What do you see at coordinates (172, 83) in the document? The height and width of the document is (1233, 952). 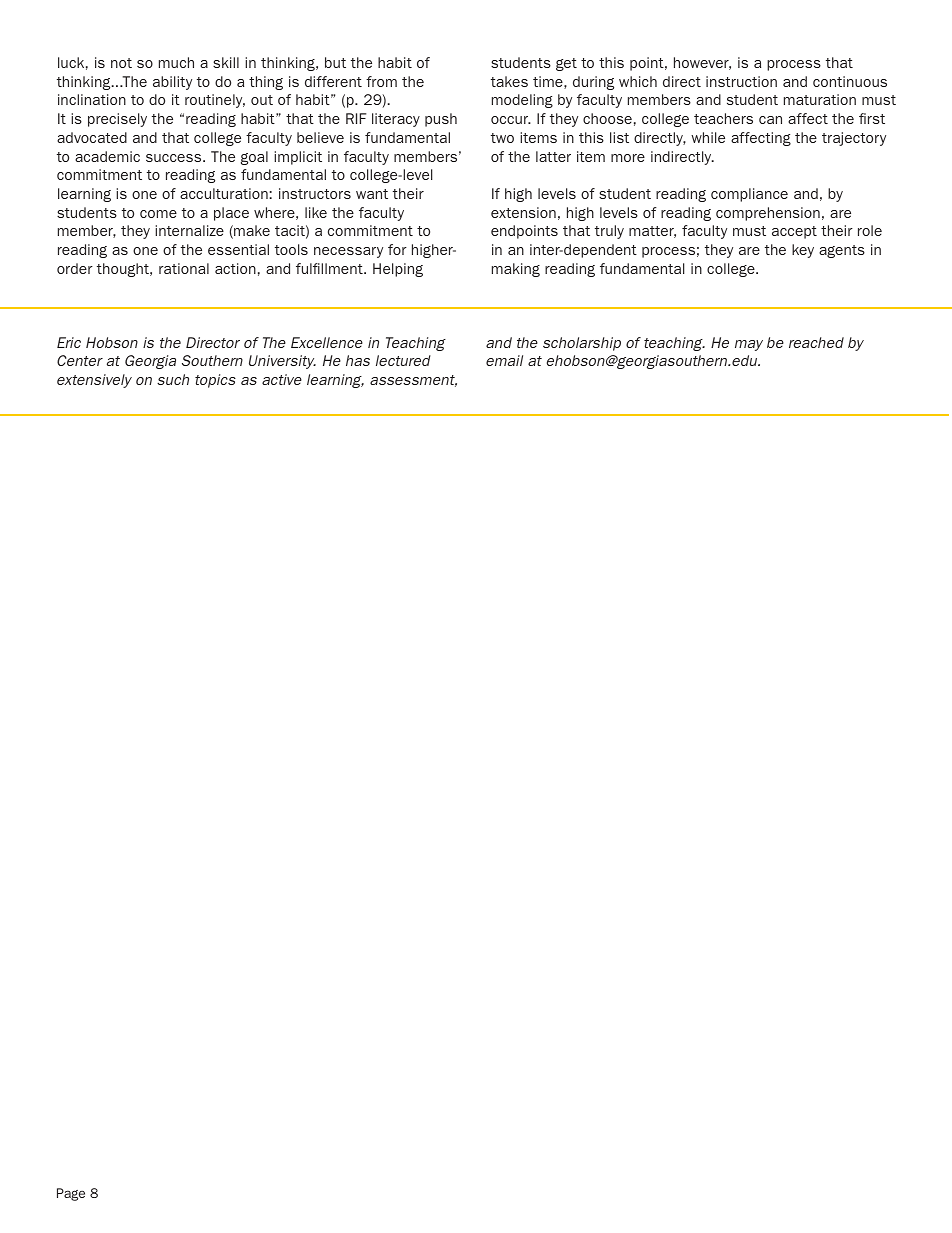 I see `ability` at bounding box center [172, 83].
